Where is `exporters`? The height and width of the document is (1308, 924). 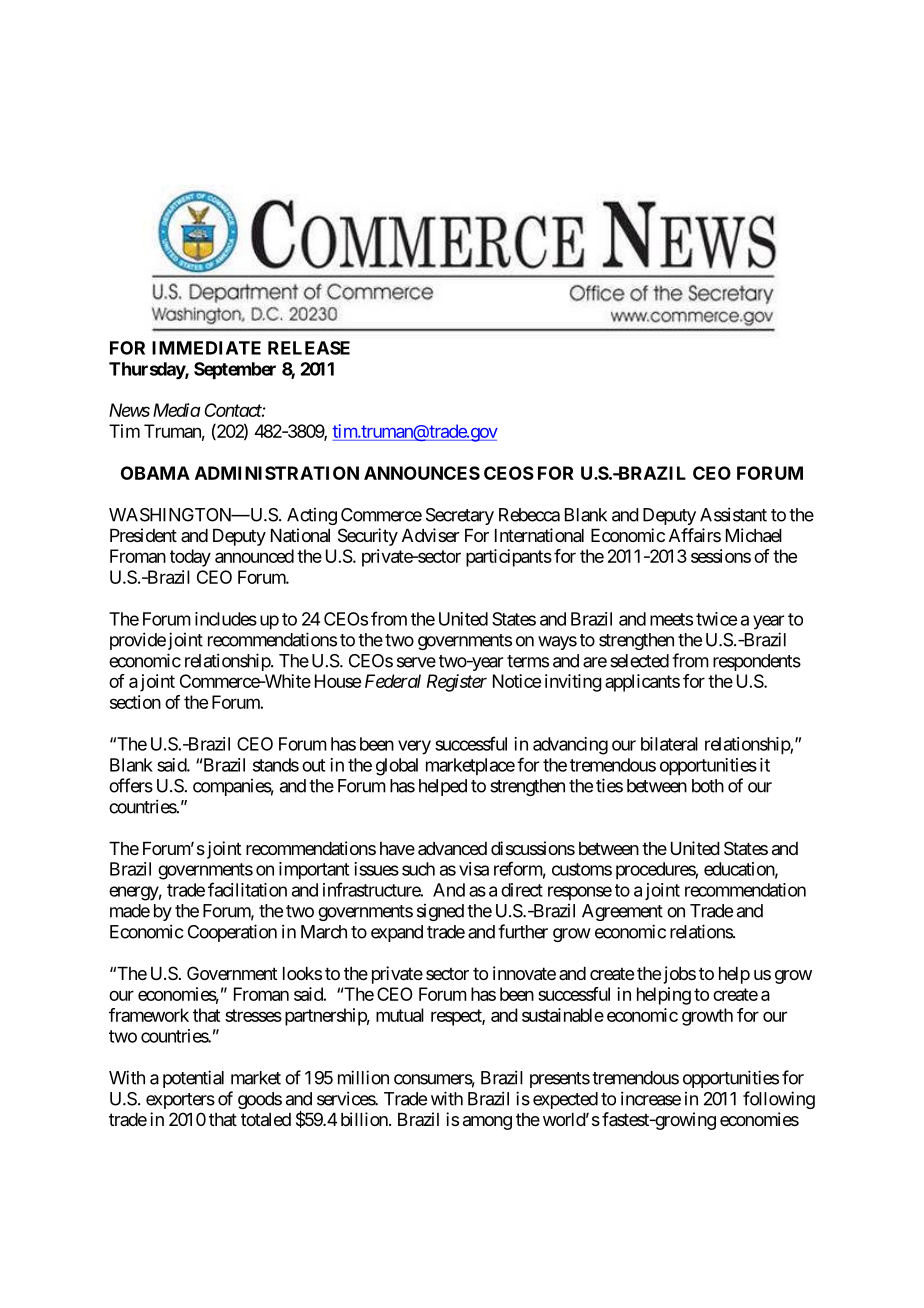
exporters is located at coordinates (180, 1101).
